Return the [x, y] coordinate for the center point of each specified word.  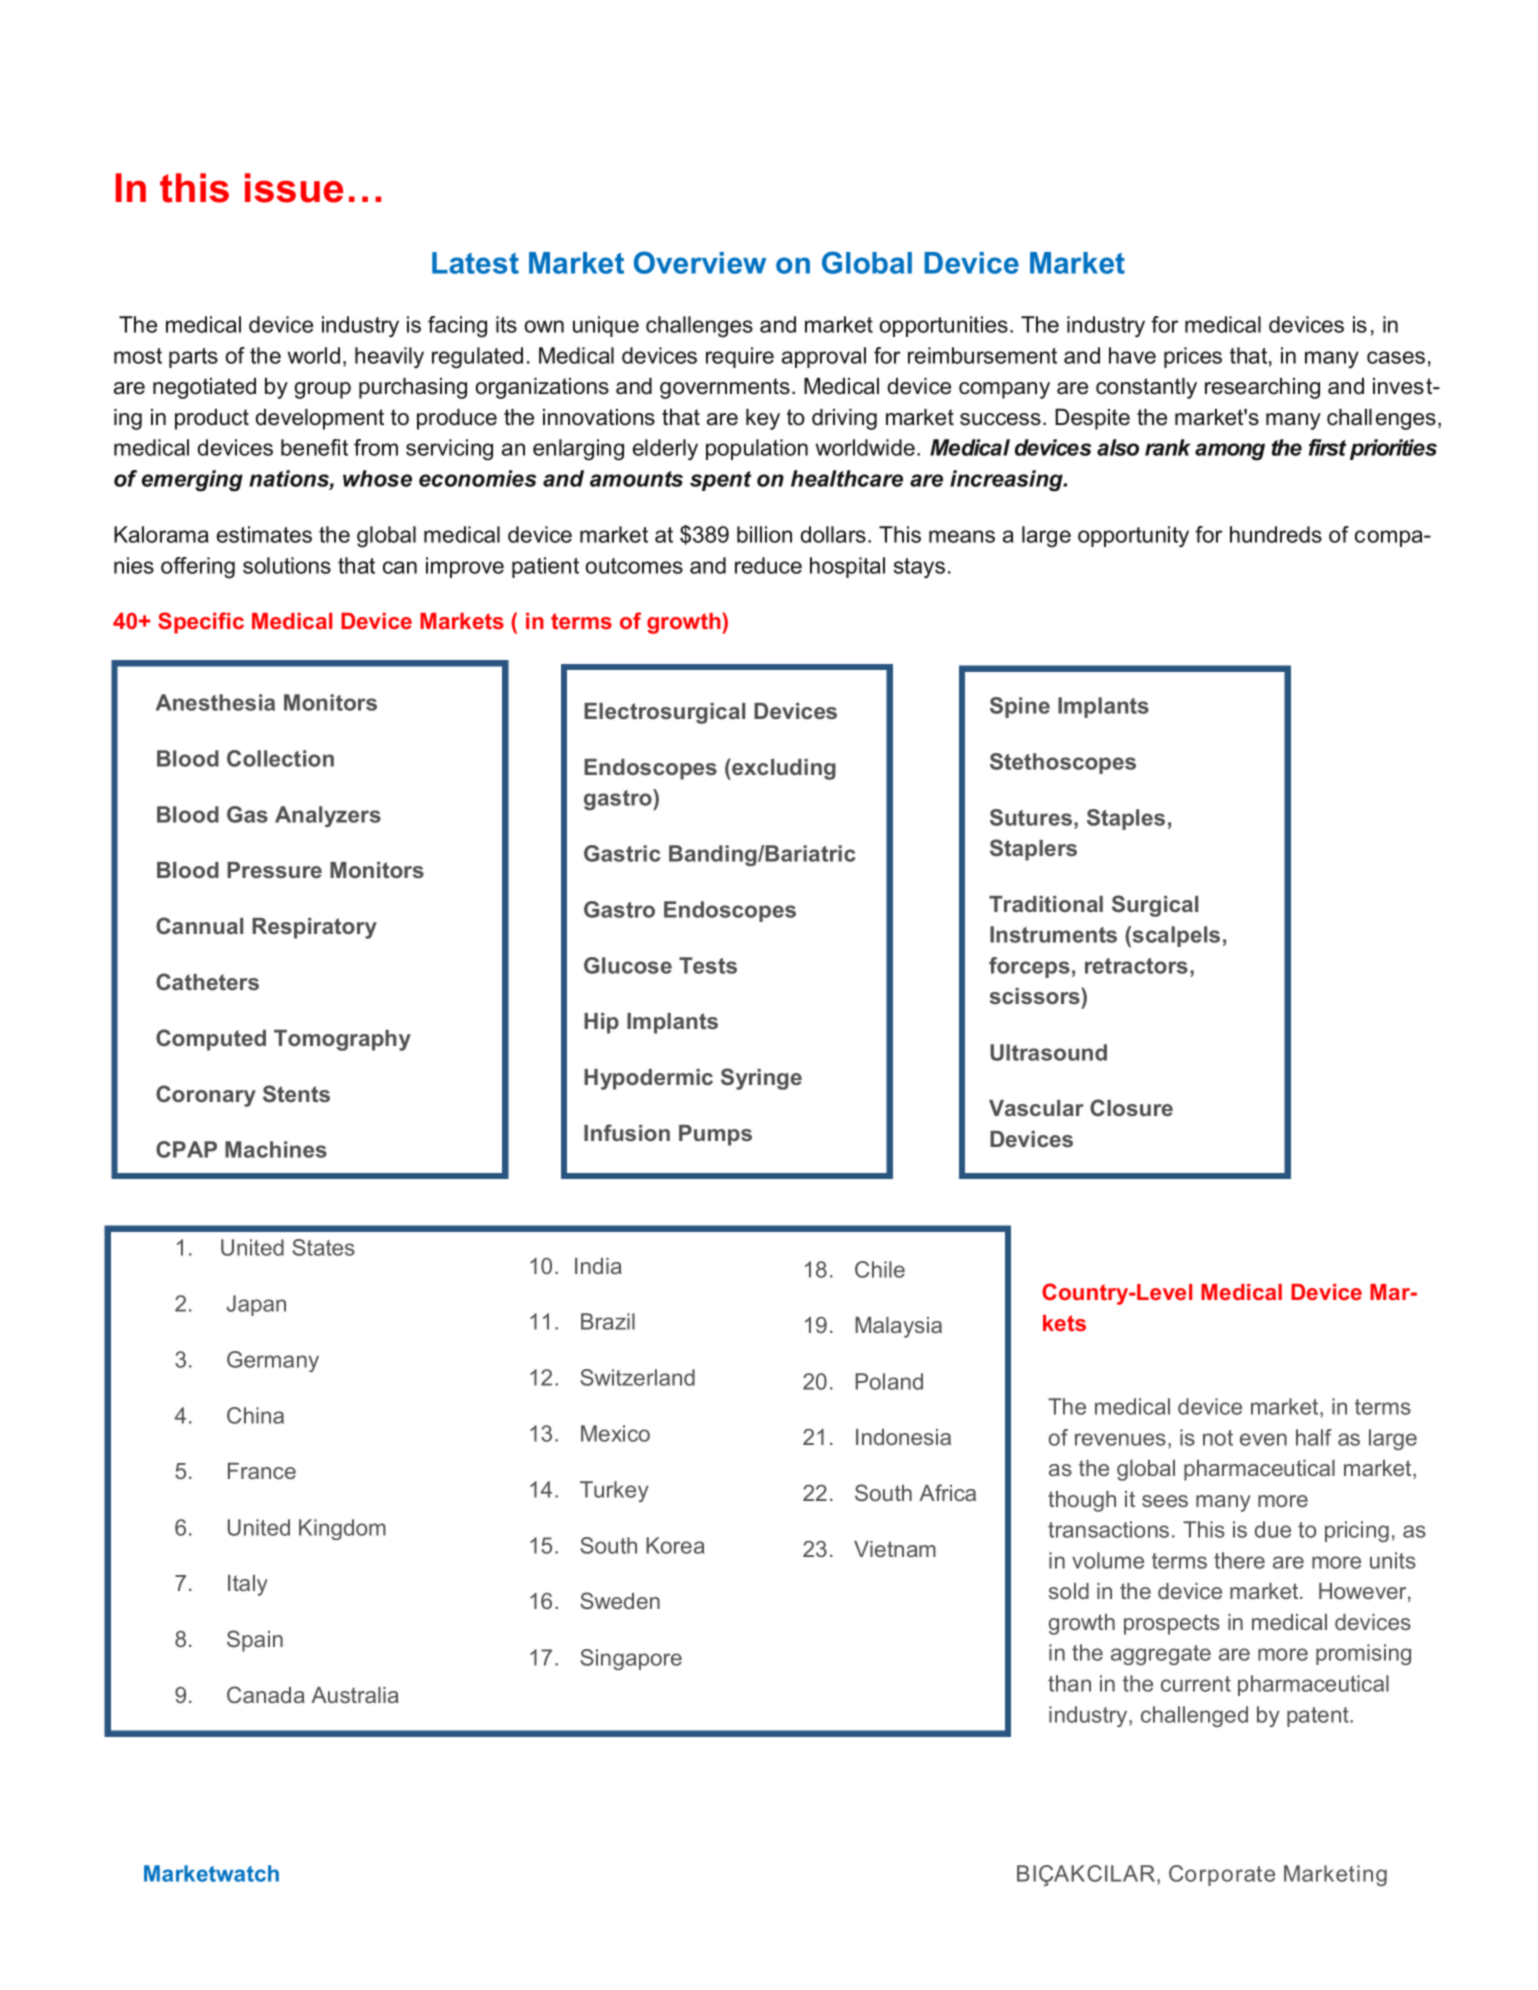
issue [294, 188]
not [1218, 1438]
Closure [1131, 1107]
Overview [700, 262]
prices [1193, 357]
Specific [201, 623]
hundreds [1276, 534]
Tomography [342, 1040]
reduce [768, 565]
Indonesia [903, 1437]
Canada [266, 1694]
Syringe [761, 1079]
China [255, 1415]
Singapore [631, 1659]
